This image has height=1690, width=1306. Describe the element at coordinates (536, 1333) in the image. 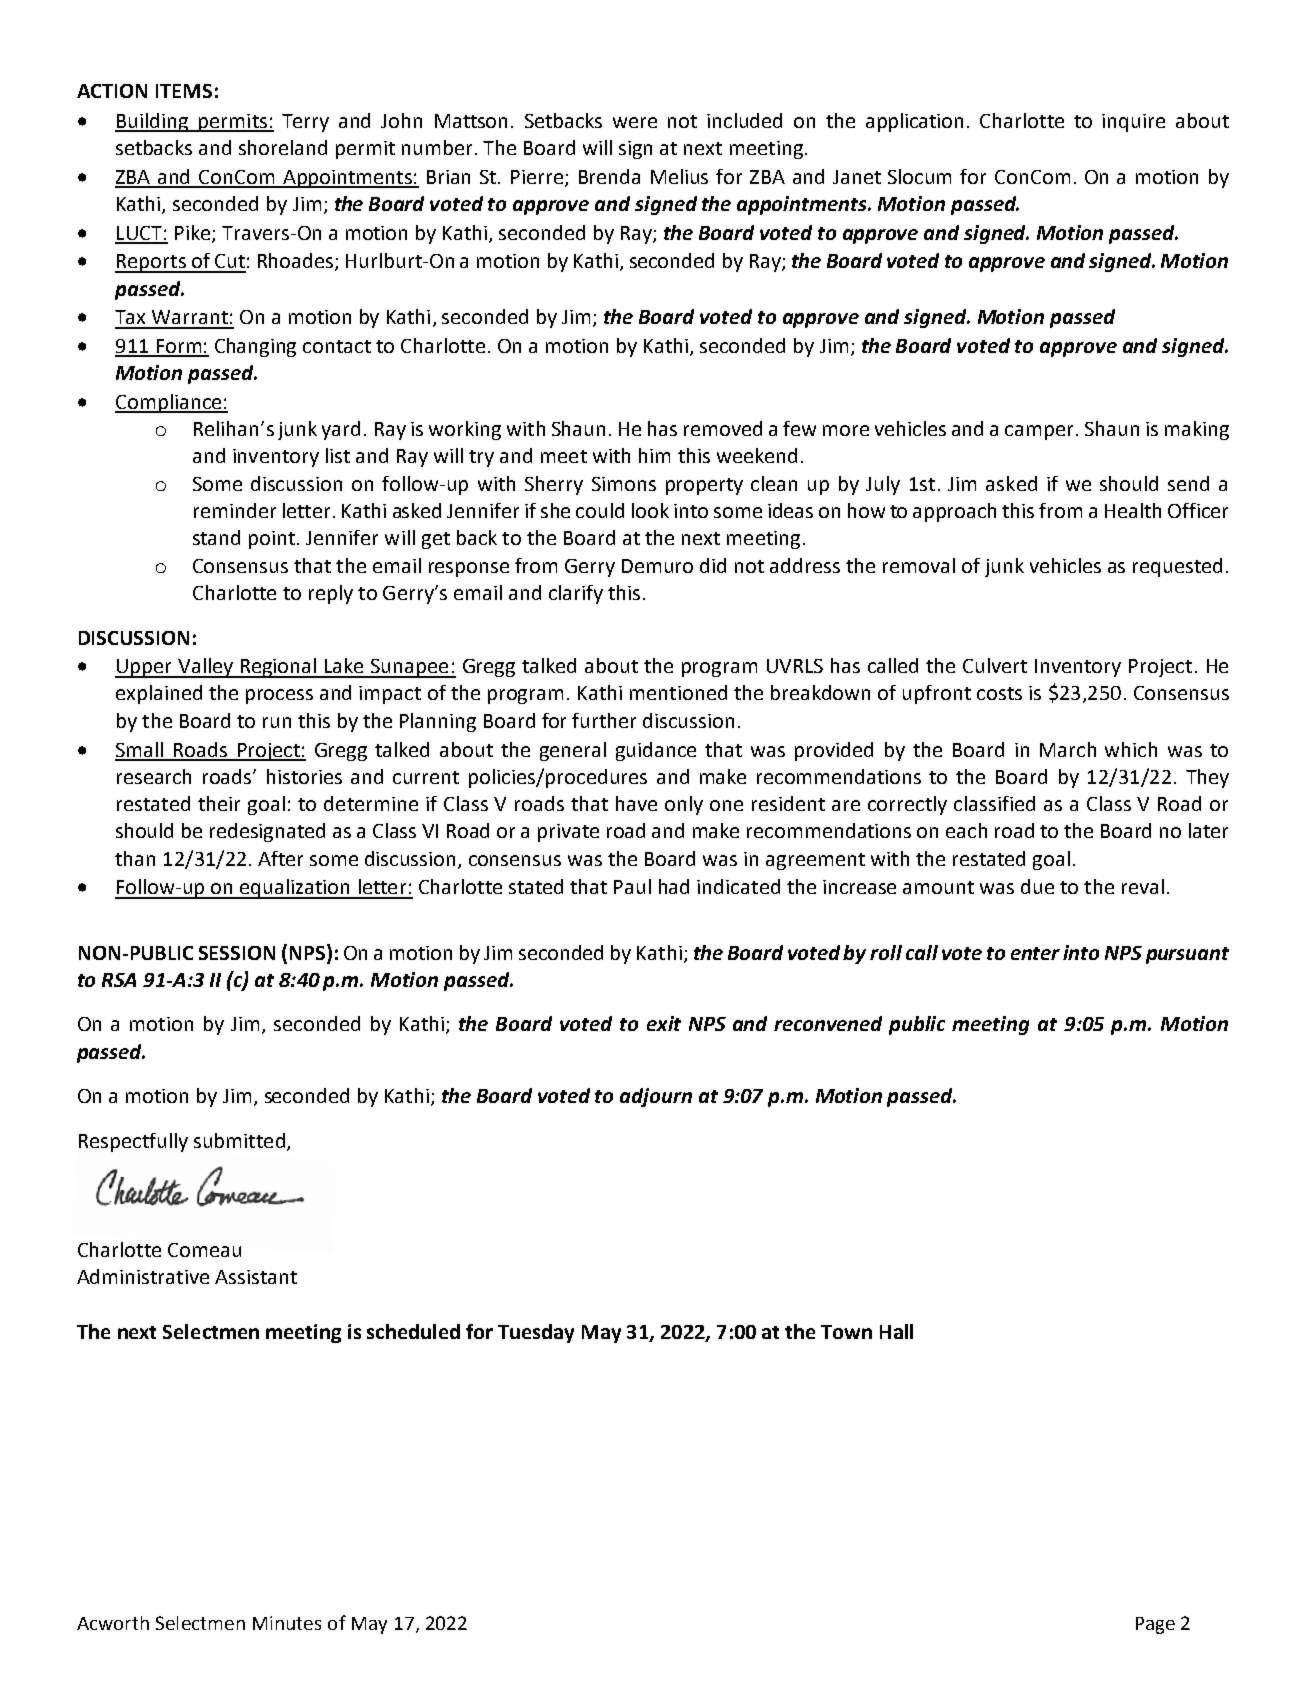

I see `Tuesday` at that location.
